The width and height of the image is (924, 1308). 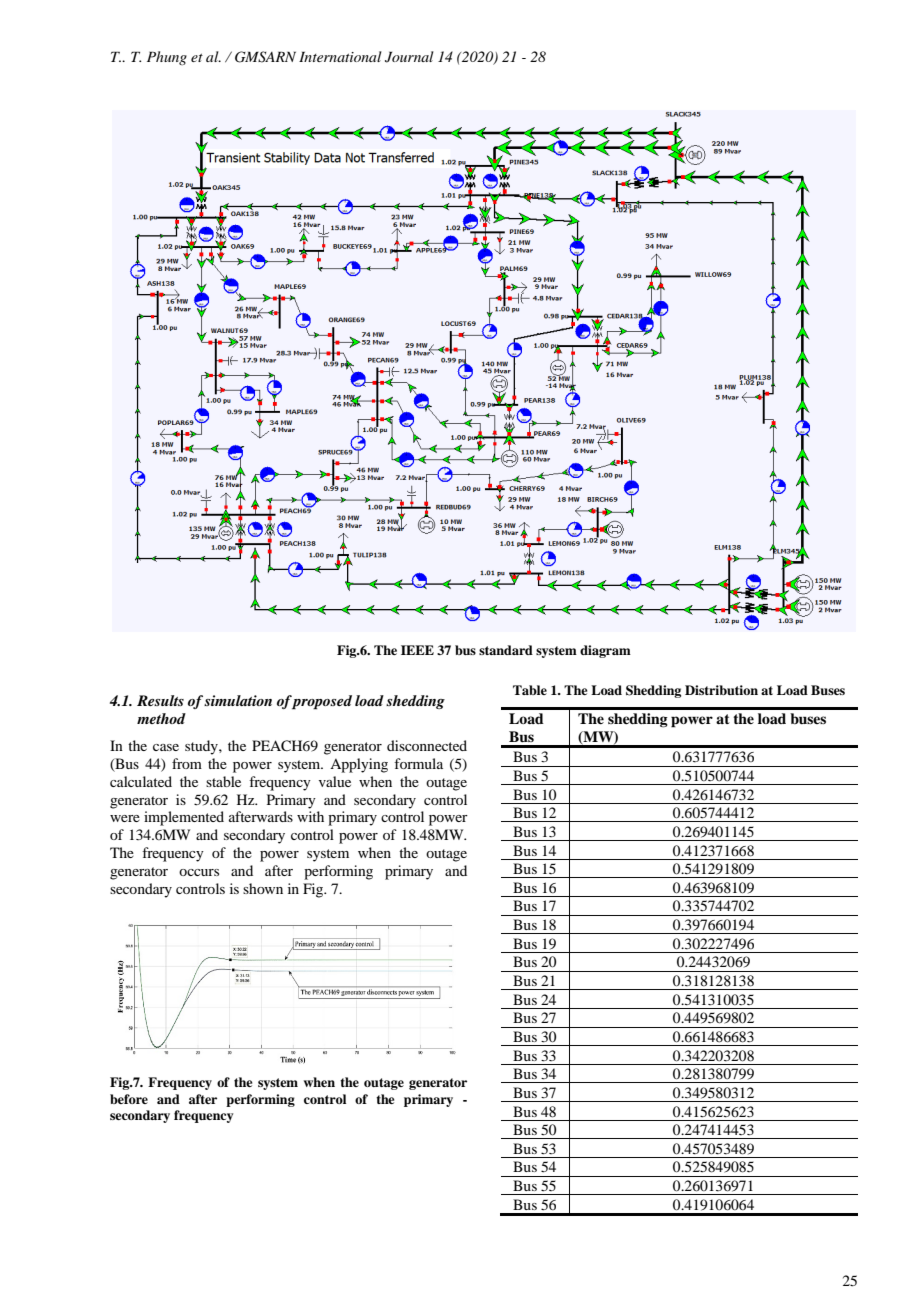 What do you see at coordinates (129, 1099) in the image?
I see `before` at bounding box center [129, 1099].
